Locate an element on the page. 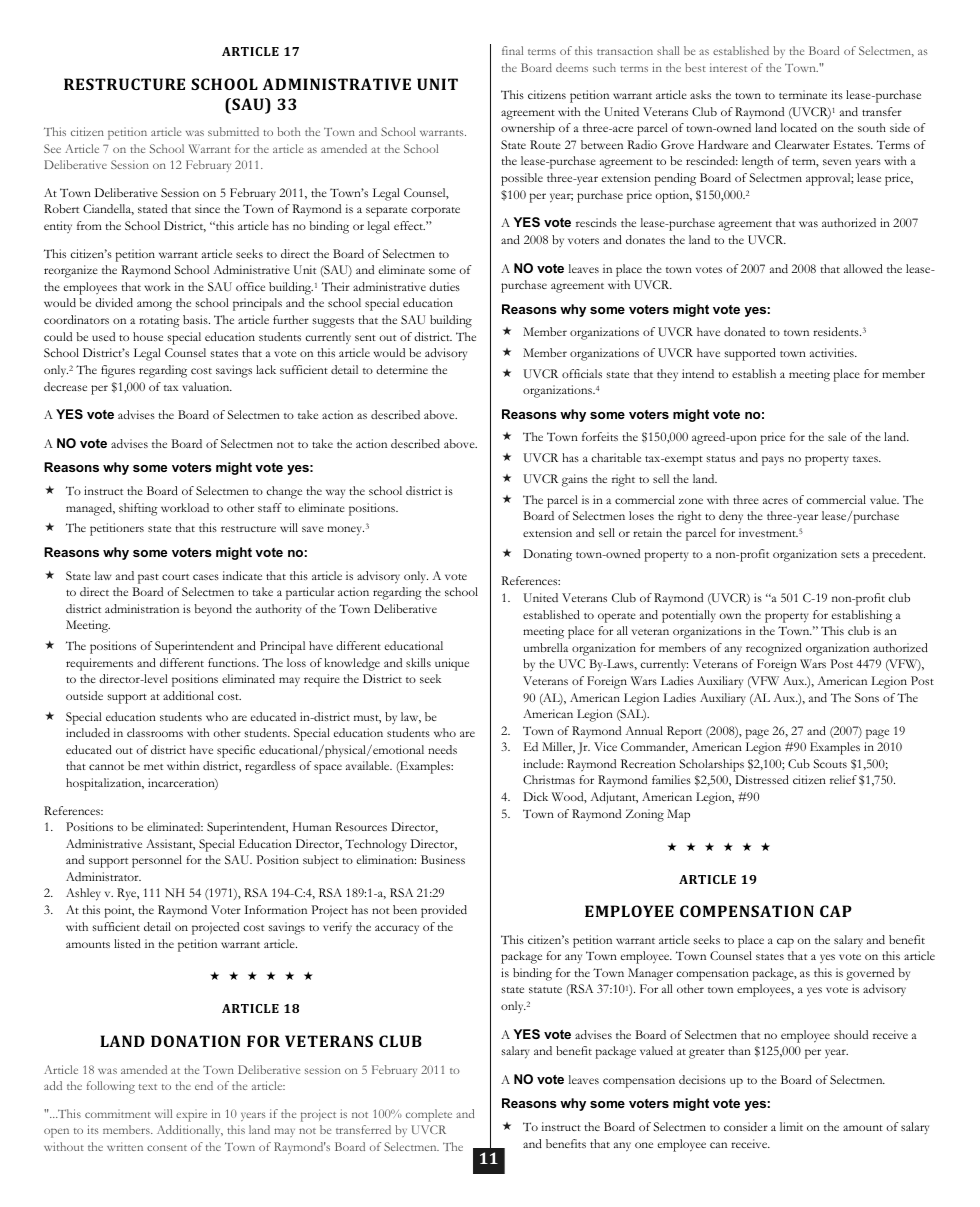 The width and height of the image is (980, 1207). Donating is located at coordinates (547, 555).
